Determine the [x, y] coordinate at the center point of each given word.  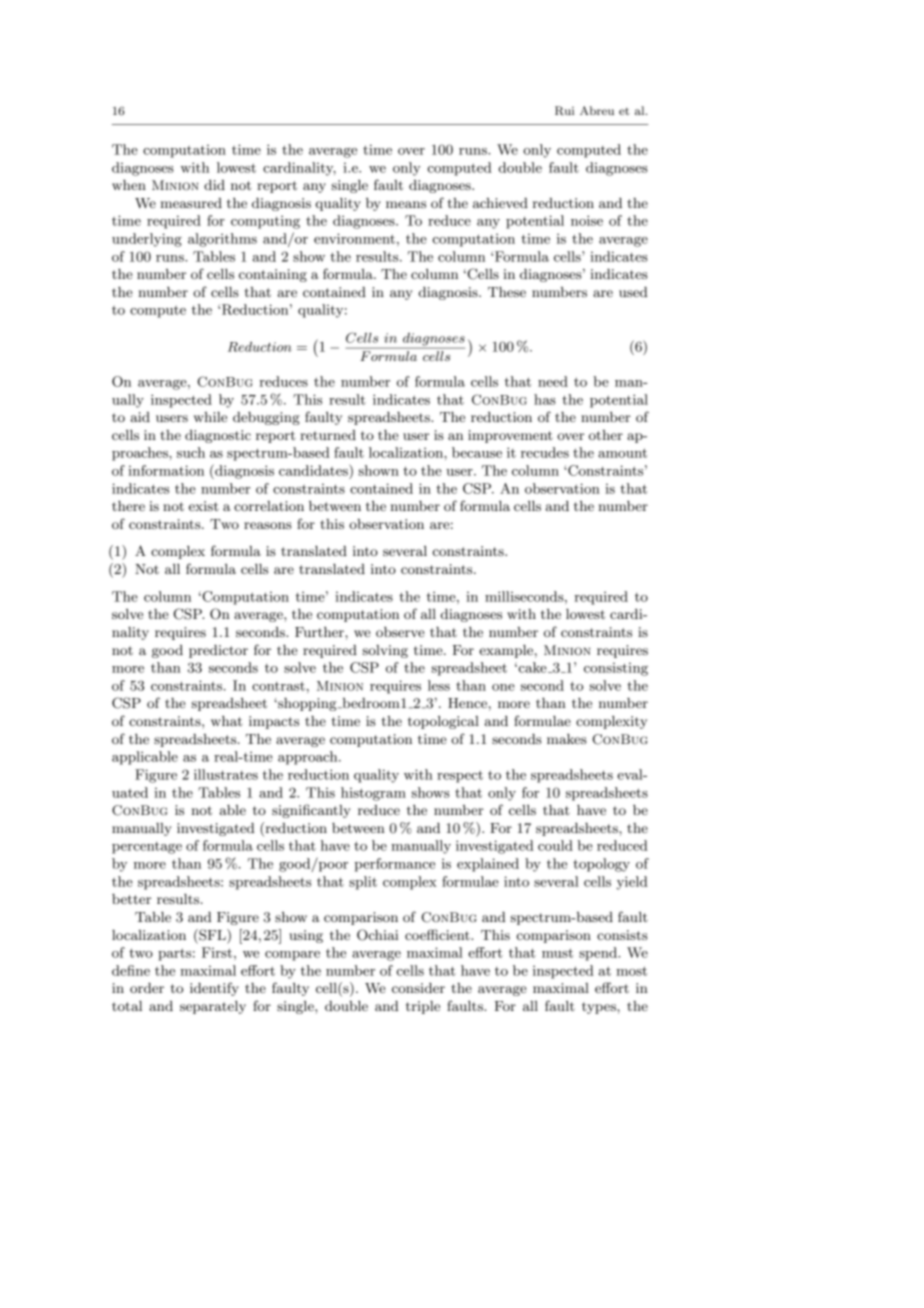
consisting [616, 669]
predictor [218, 651]
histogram [373, 794]
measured [191, 203]
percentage [147, 848]
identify [214, 989]
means [406, 204]
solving [385, 651]
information [166, 470]
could [555, 845]
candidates [314, 470]
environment [354, 238]
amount [622, 453]
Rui [564, 111]
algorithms [222, 240]
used [633, 292]
